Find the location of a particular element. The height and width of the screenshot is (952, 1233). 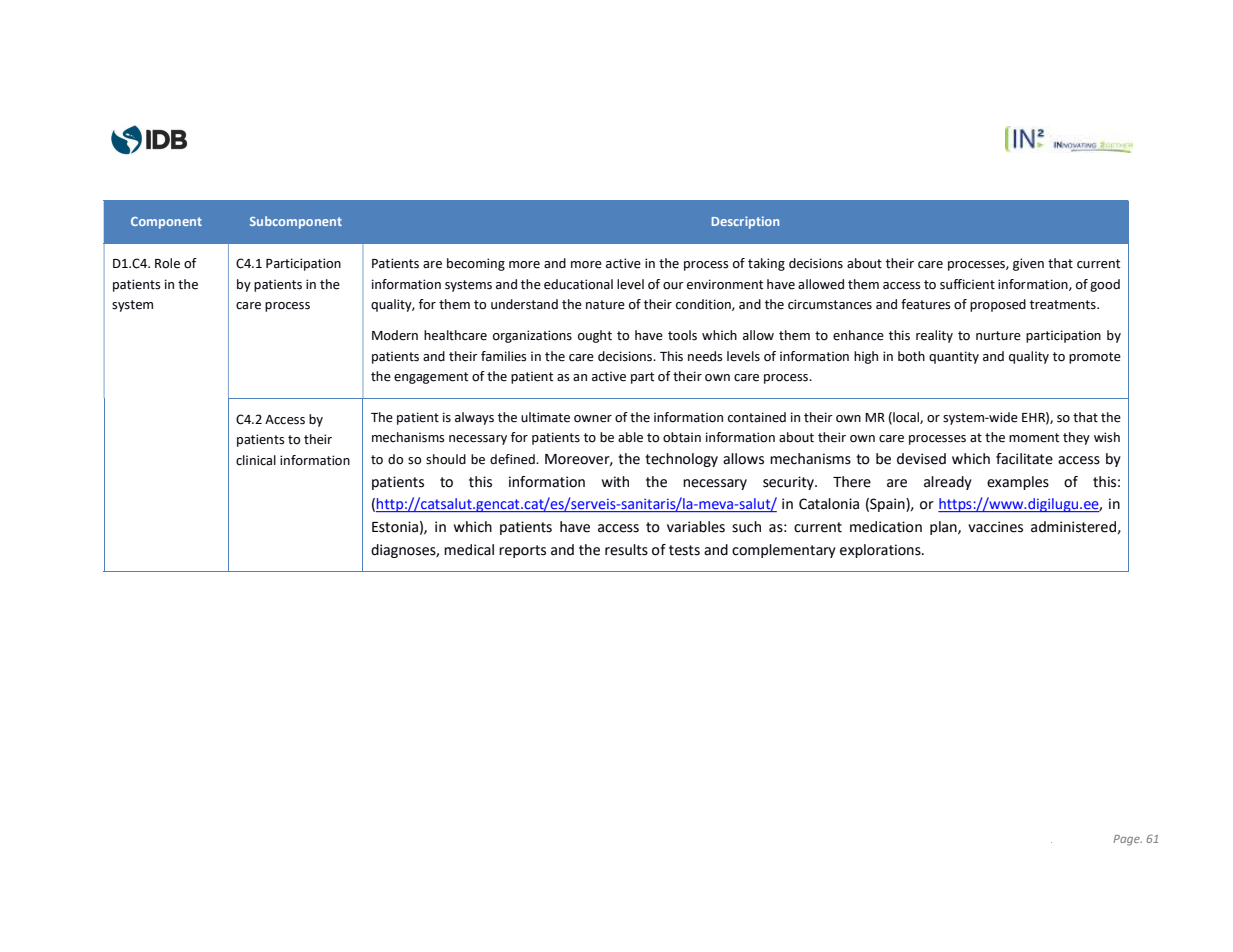

given is located at coordinates (1028, 264).
